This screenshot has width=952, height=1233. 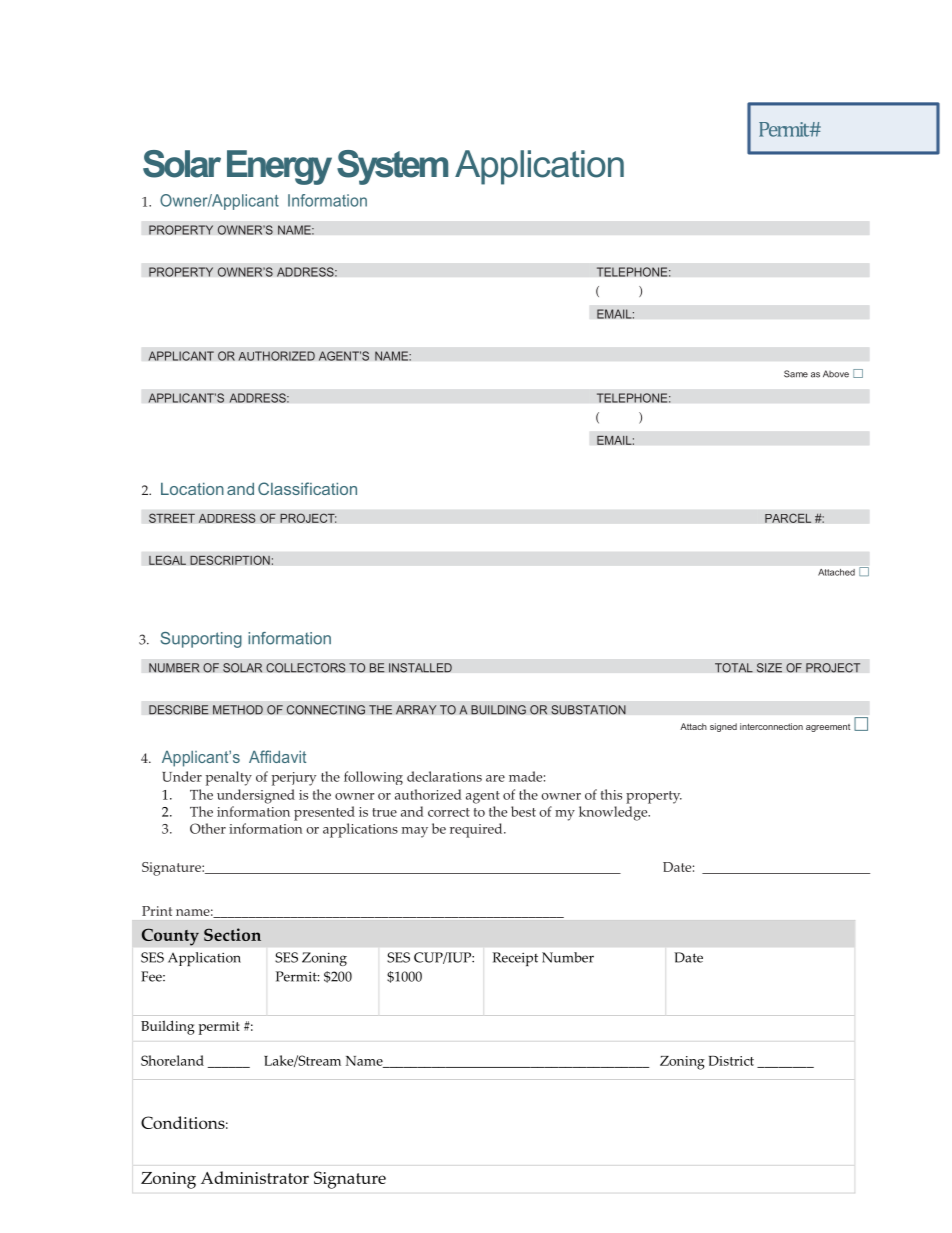 I want to click on Same, so click(x=796, y=374).
